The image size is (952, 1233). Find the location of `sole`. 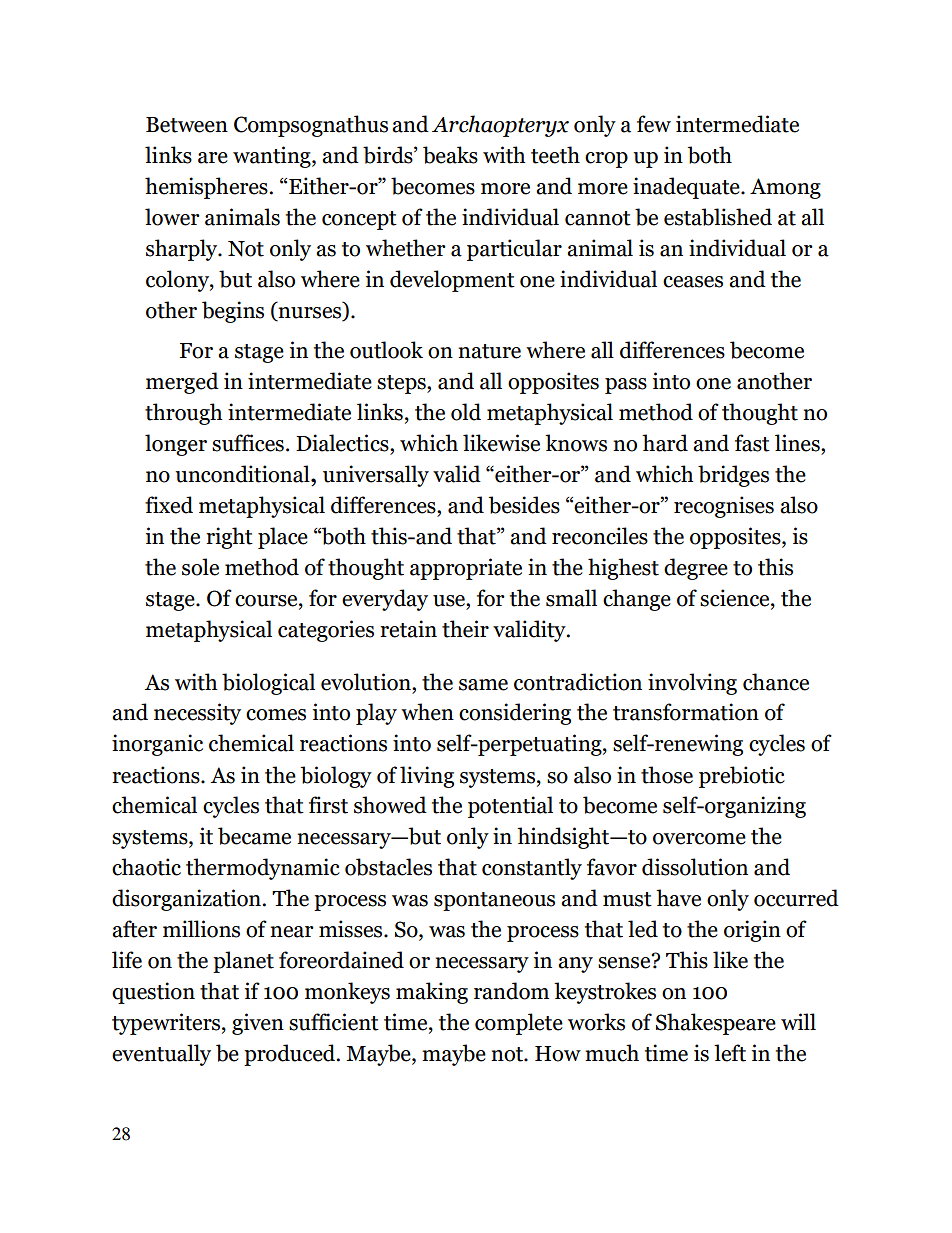

sole is located at coordinates (200, 567).
